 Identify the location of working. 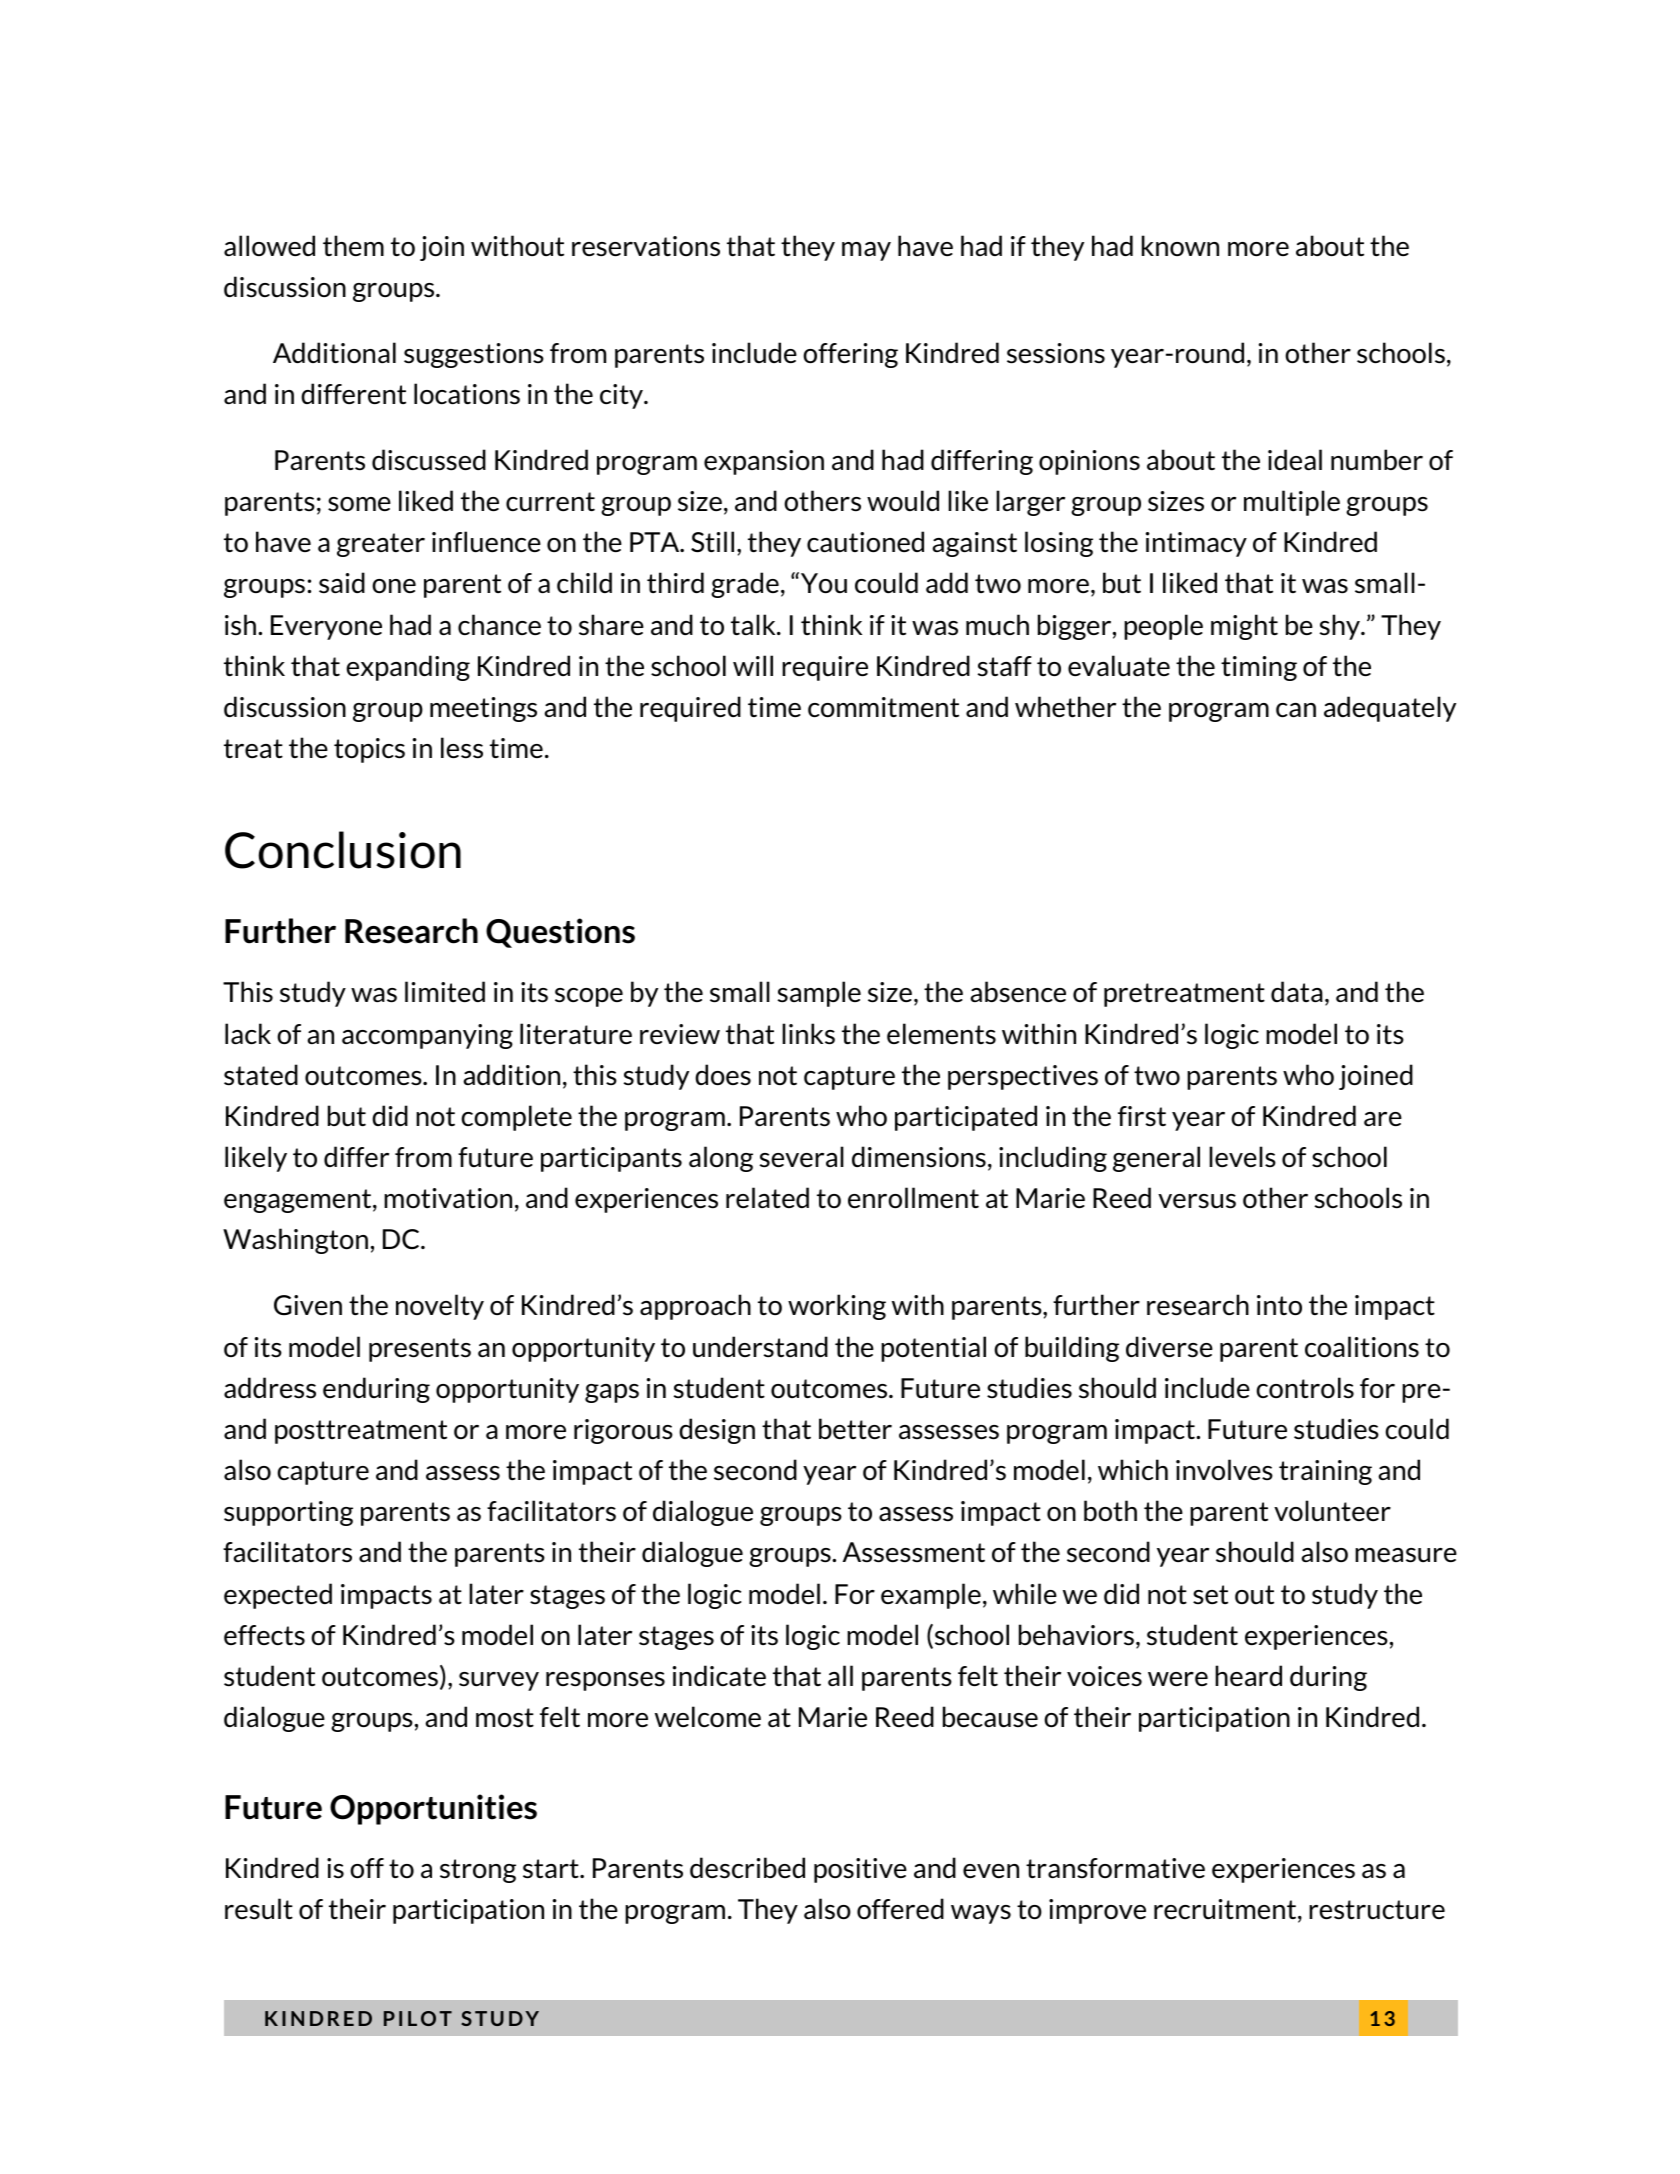
(837, 1307).
